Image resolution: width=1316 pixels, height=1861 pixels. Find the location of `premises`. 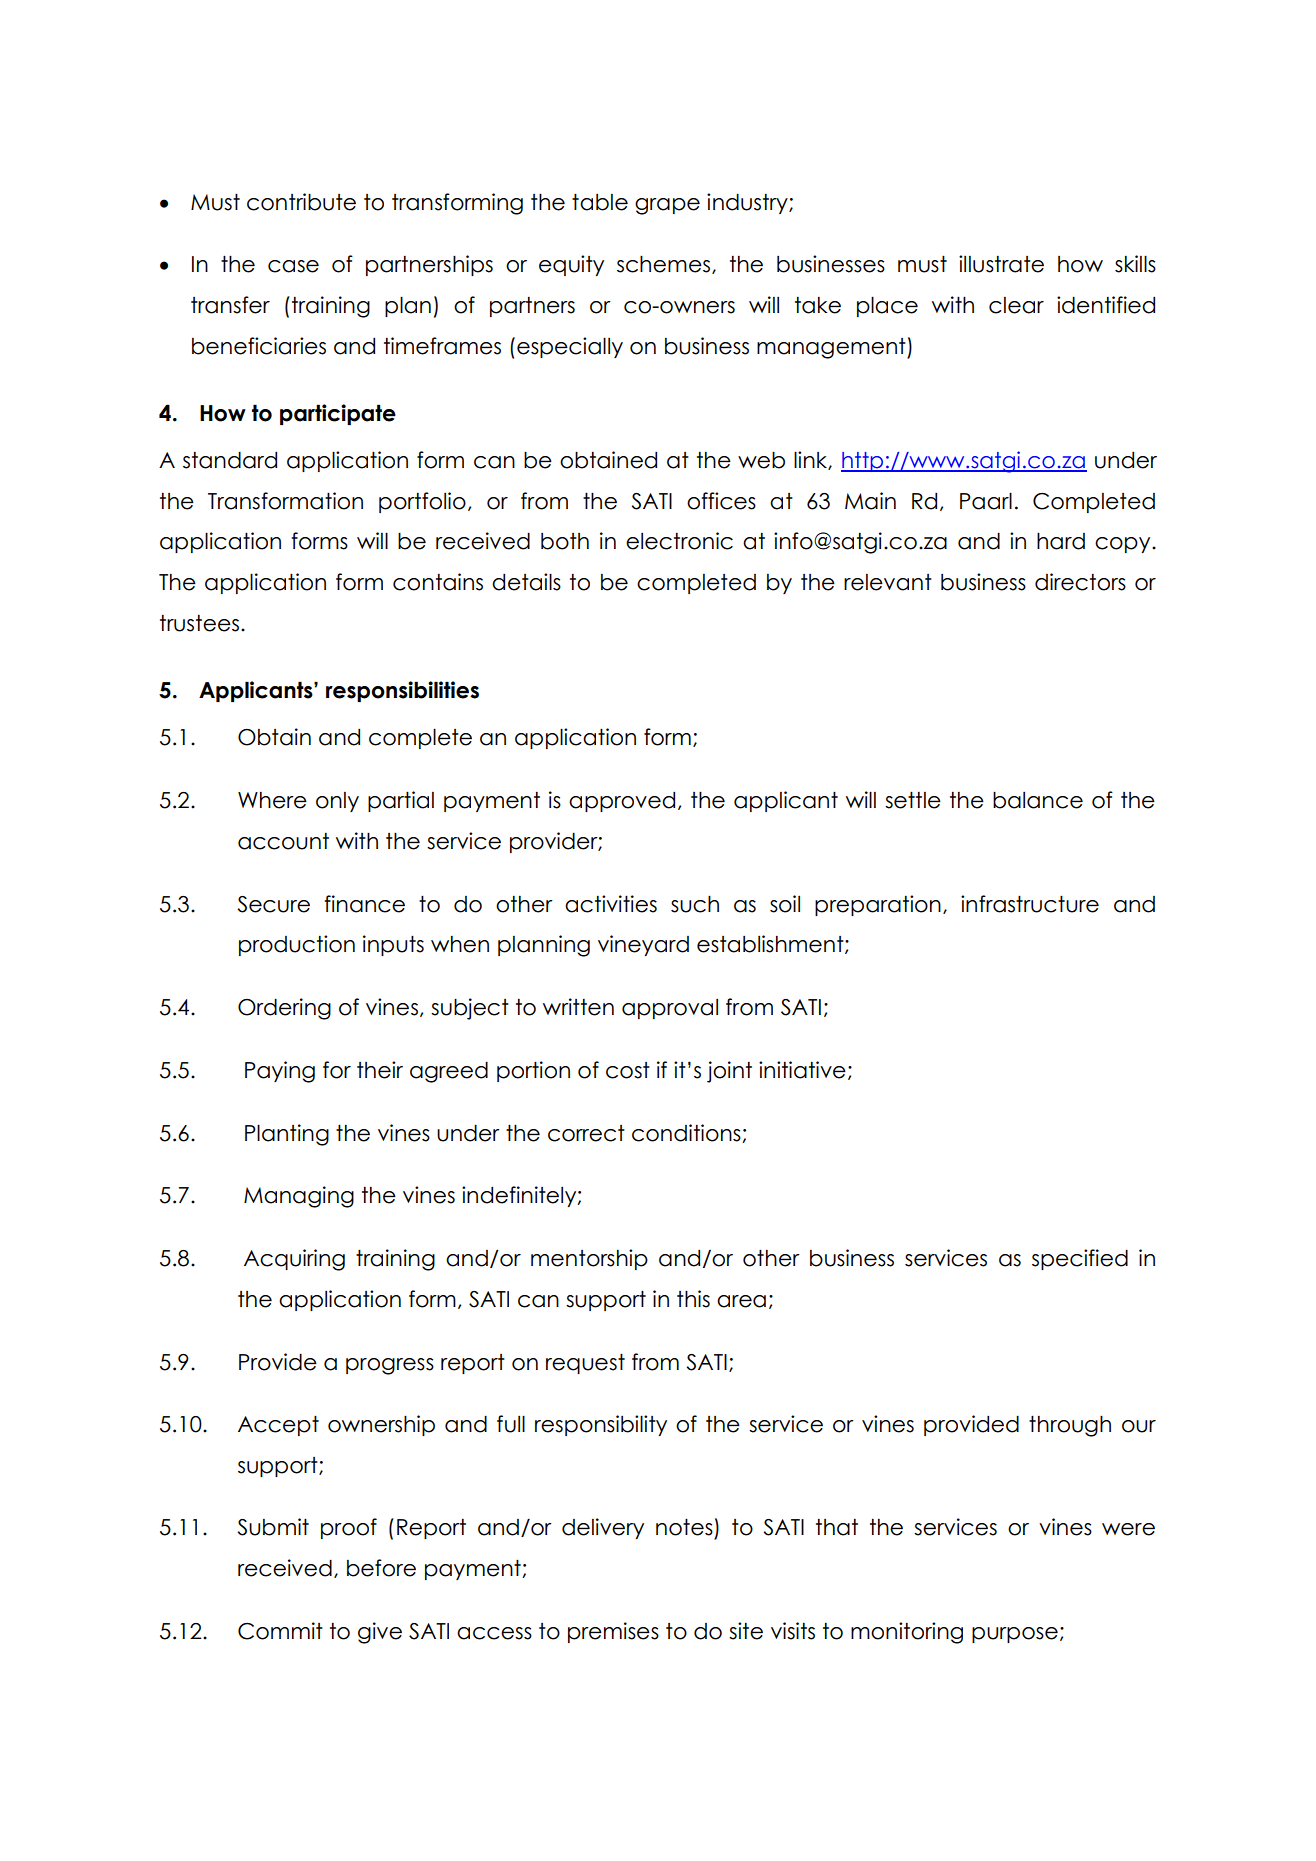

premises is located at coordinates (613, 1632).
